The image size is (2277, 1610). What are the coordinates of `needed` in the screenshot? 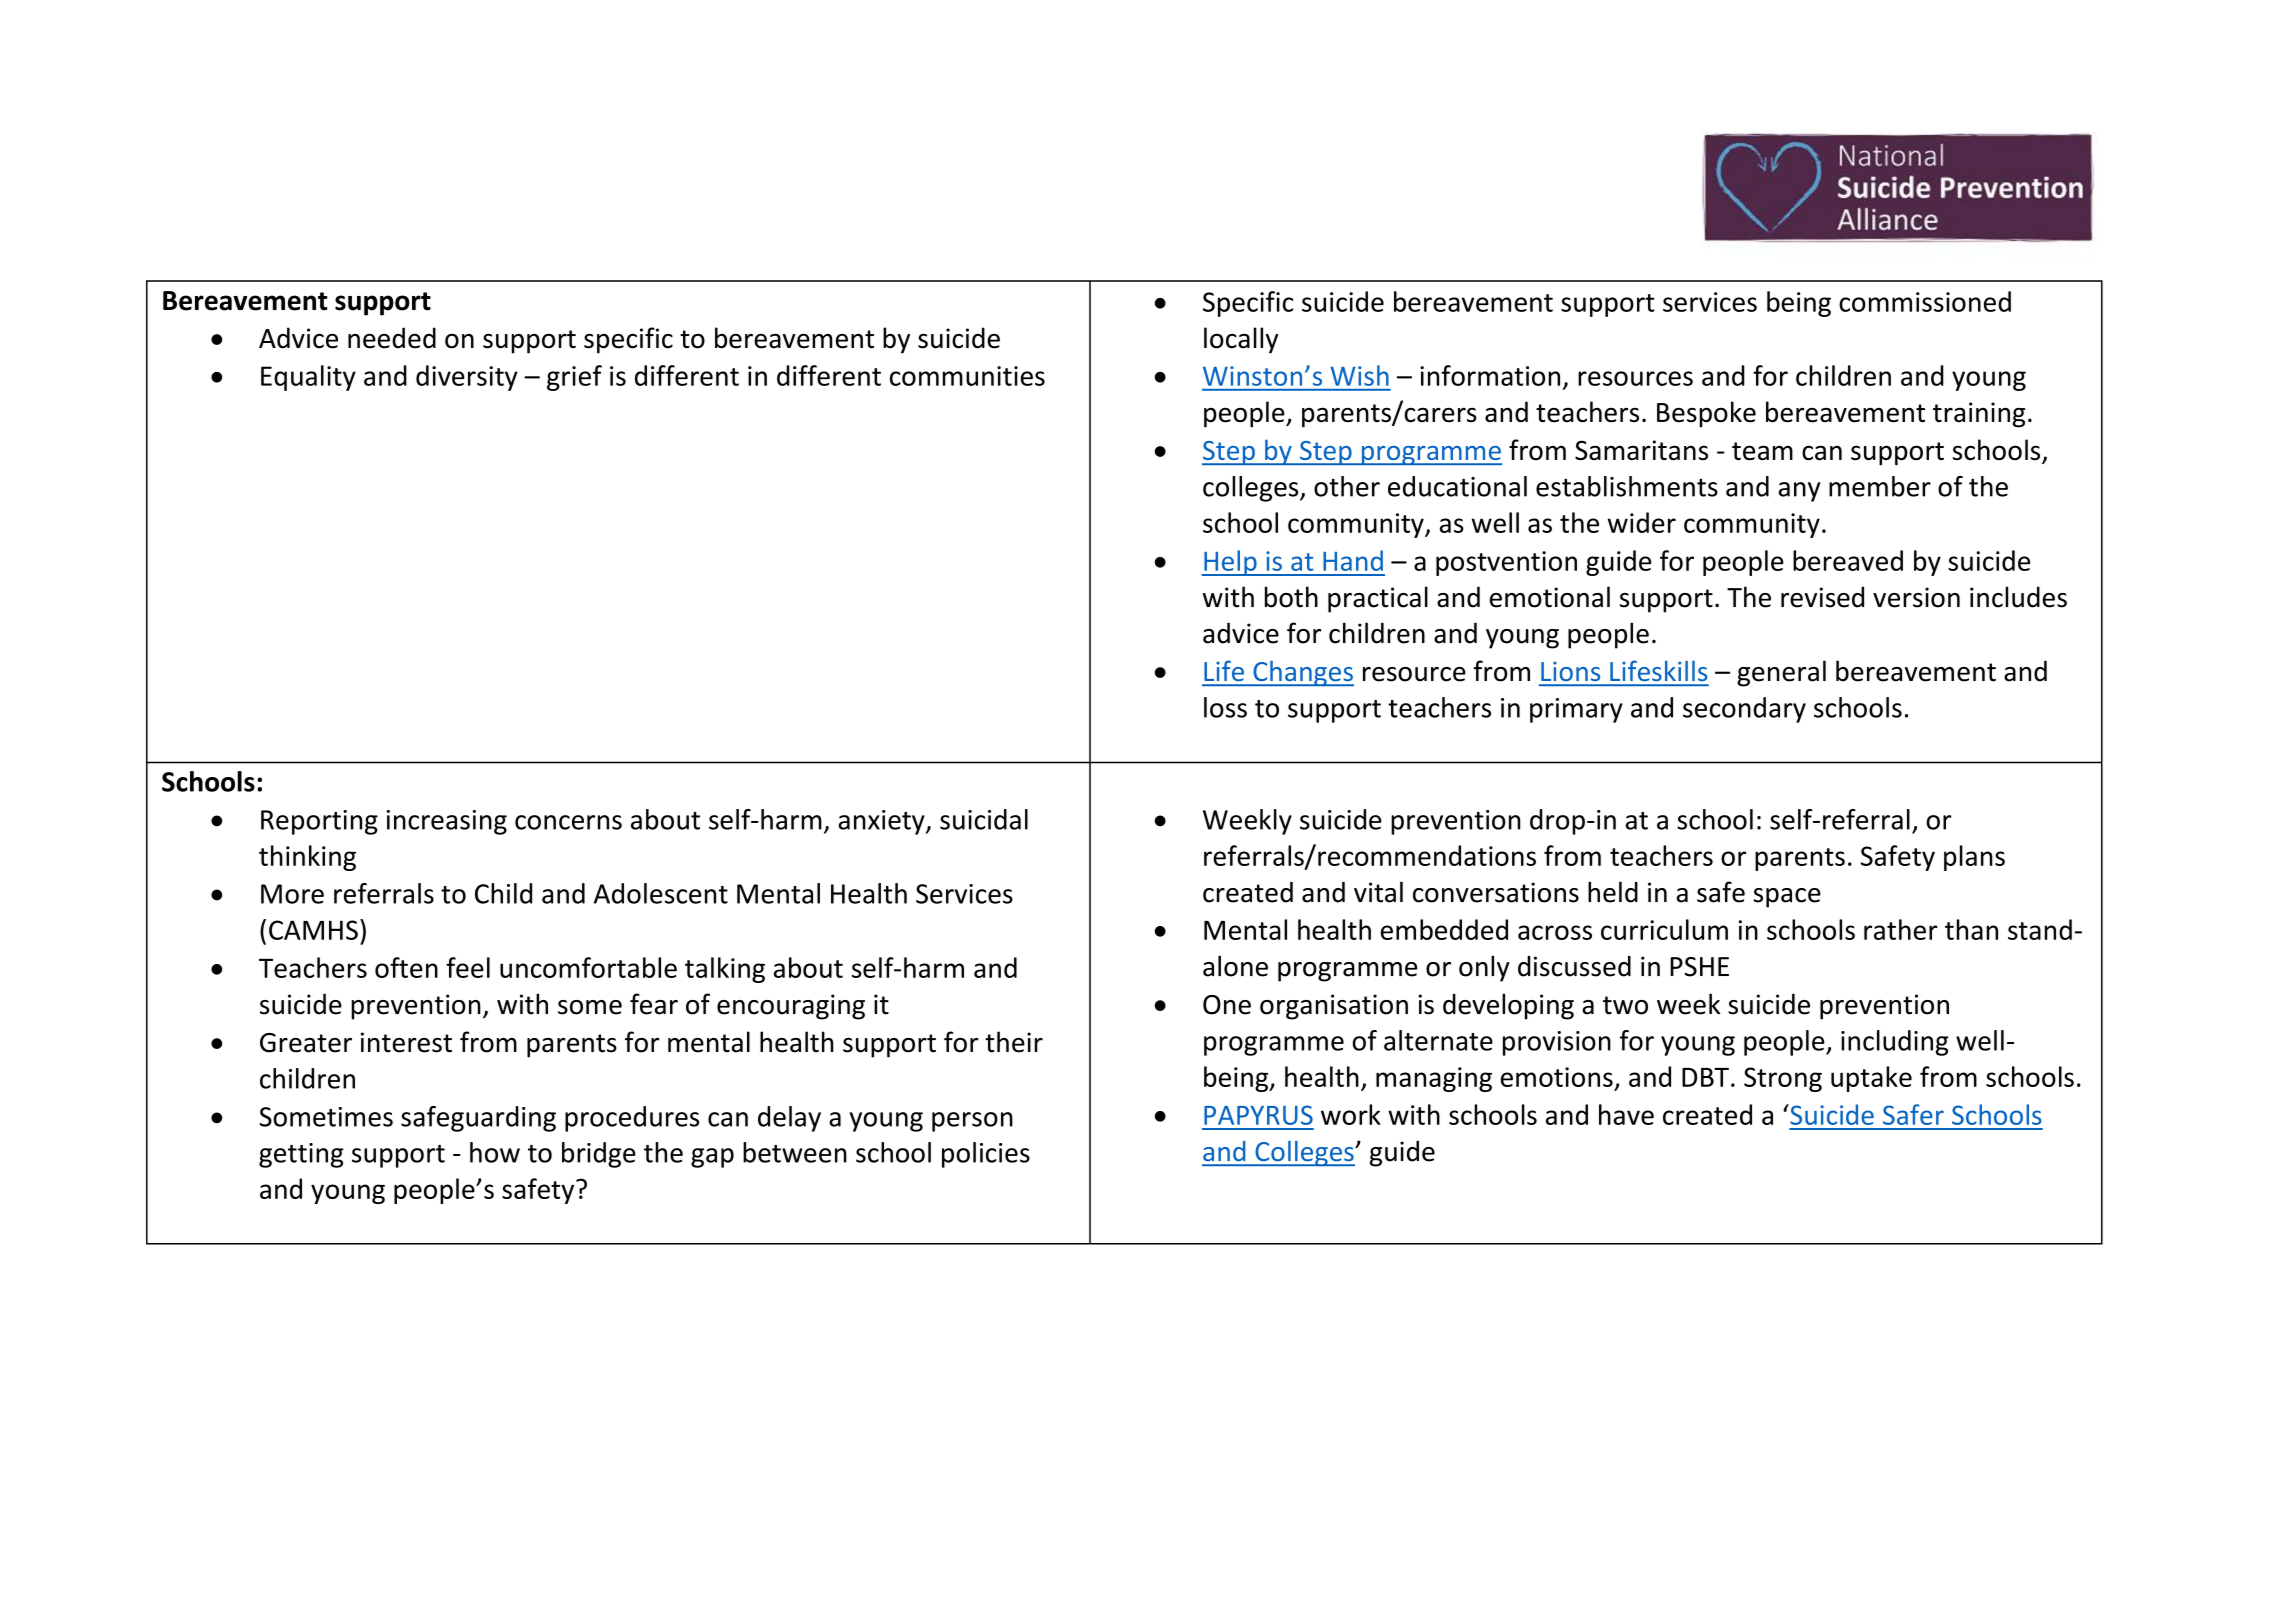 It's located at (392, 338).
